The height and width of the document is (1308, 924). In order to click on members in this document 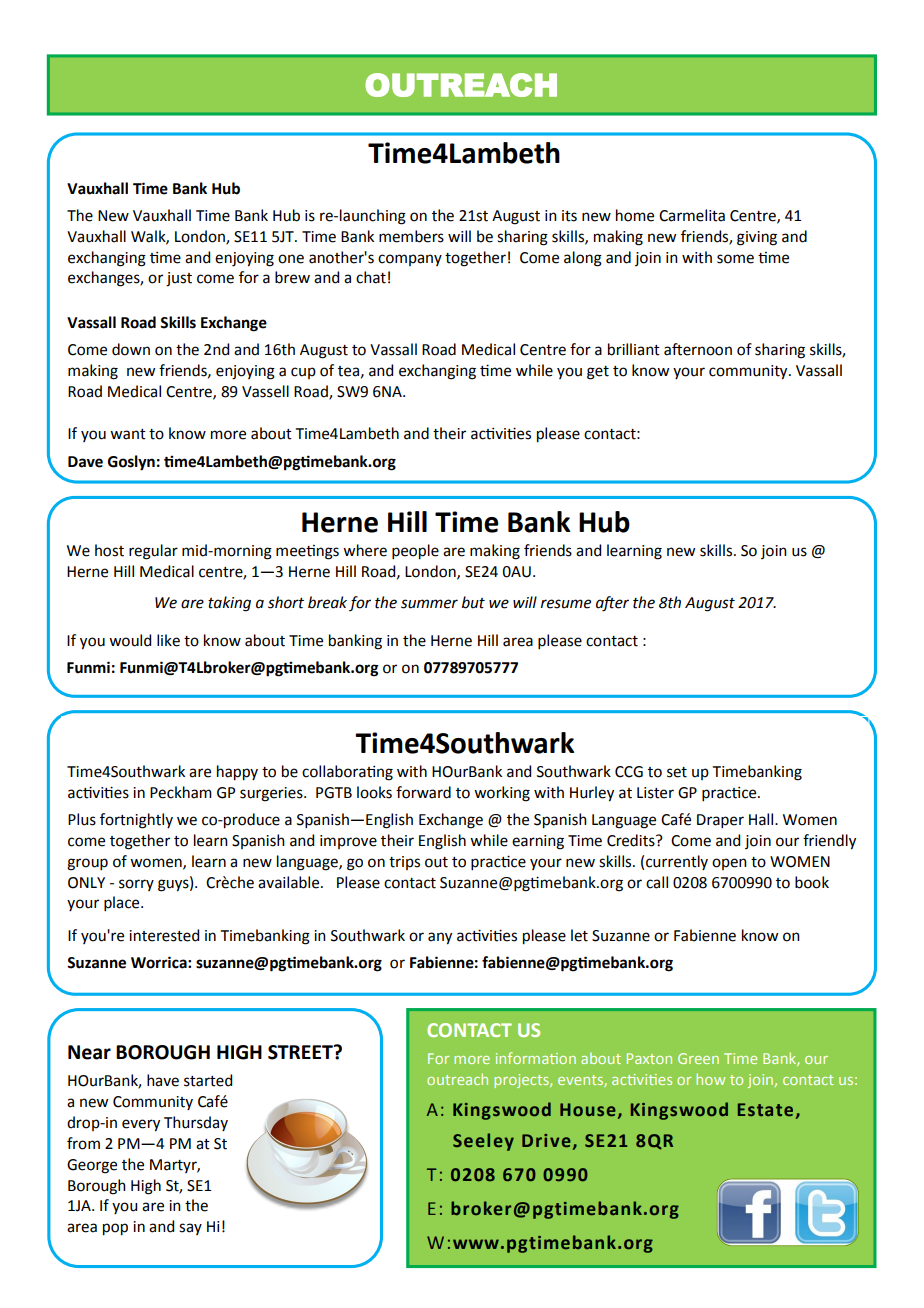, I will do `click(411, 236)`.
